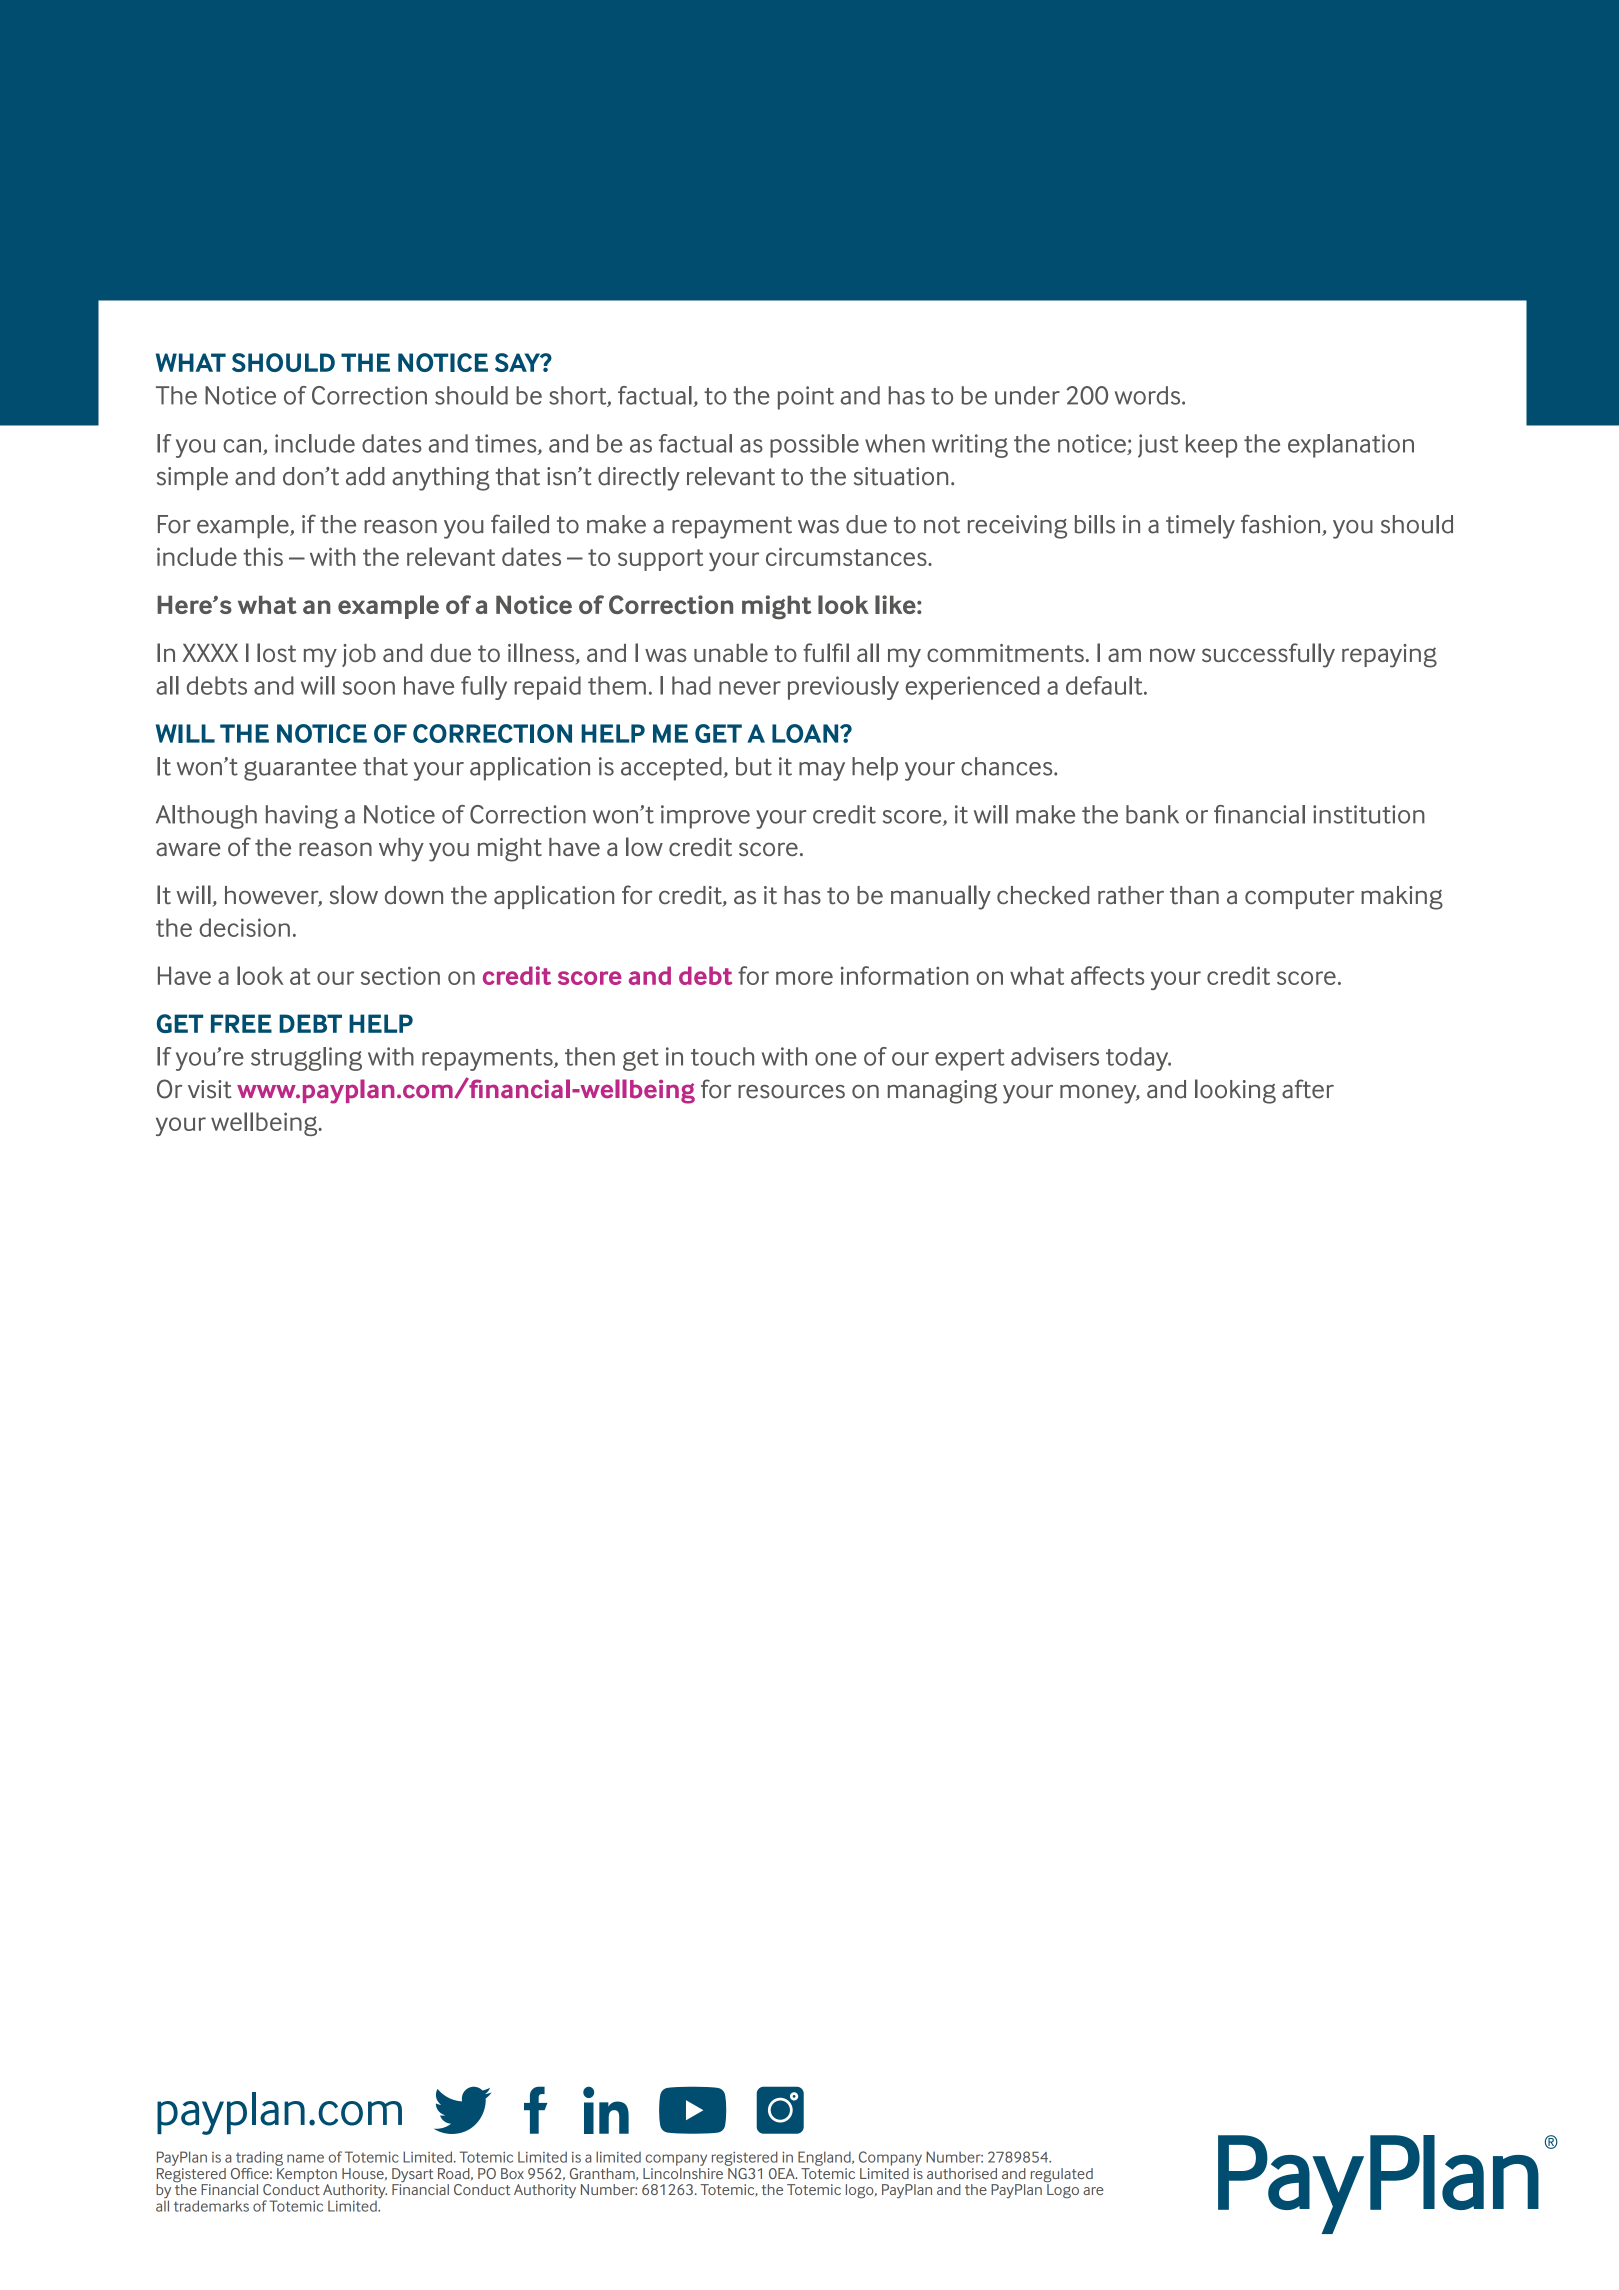  What do you see at coordinates (306, 1059) in the page?
I see `struggling` at bounding box center [306, 1059].
